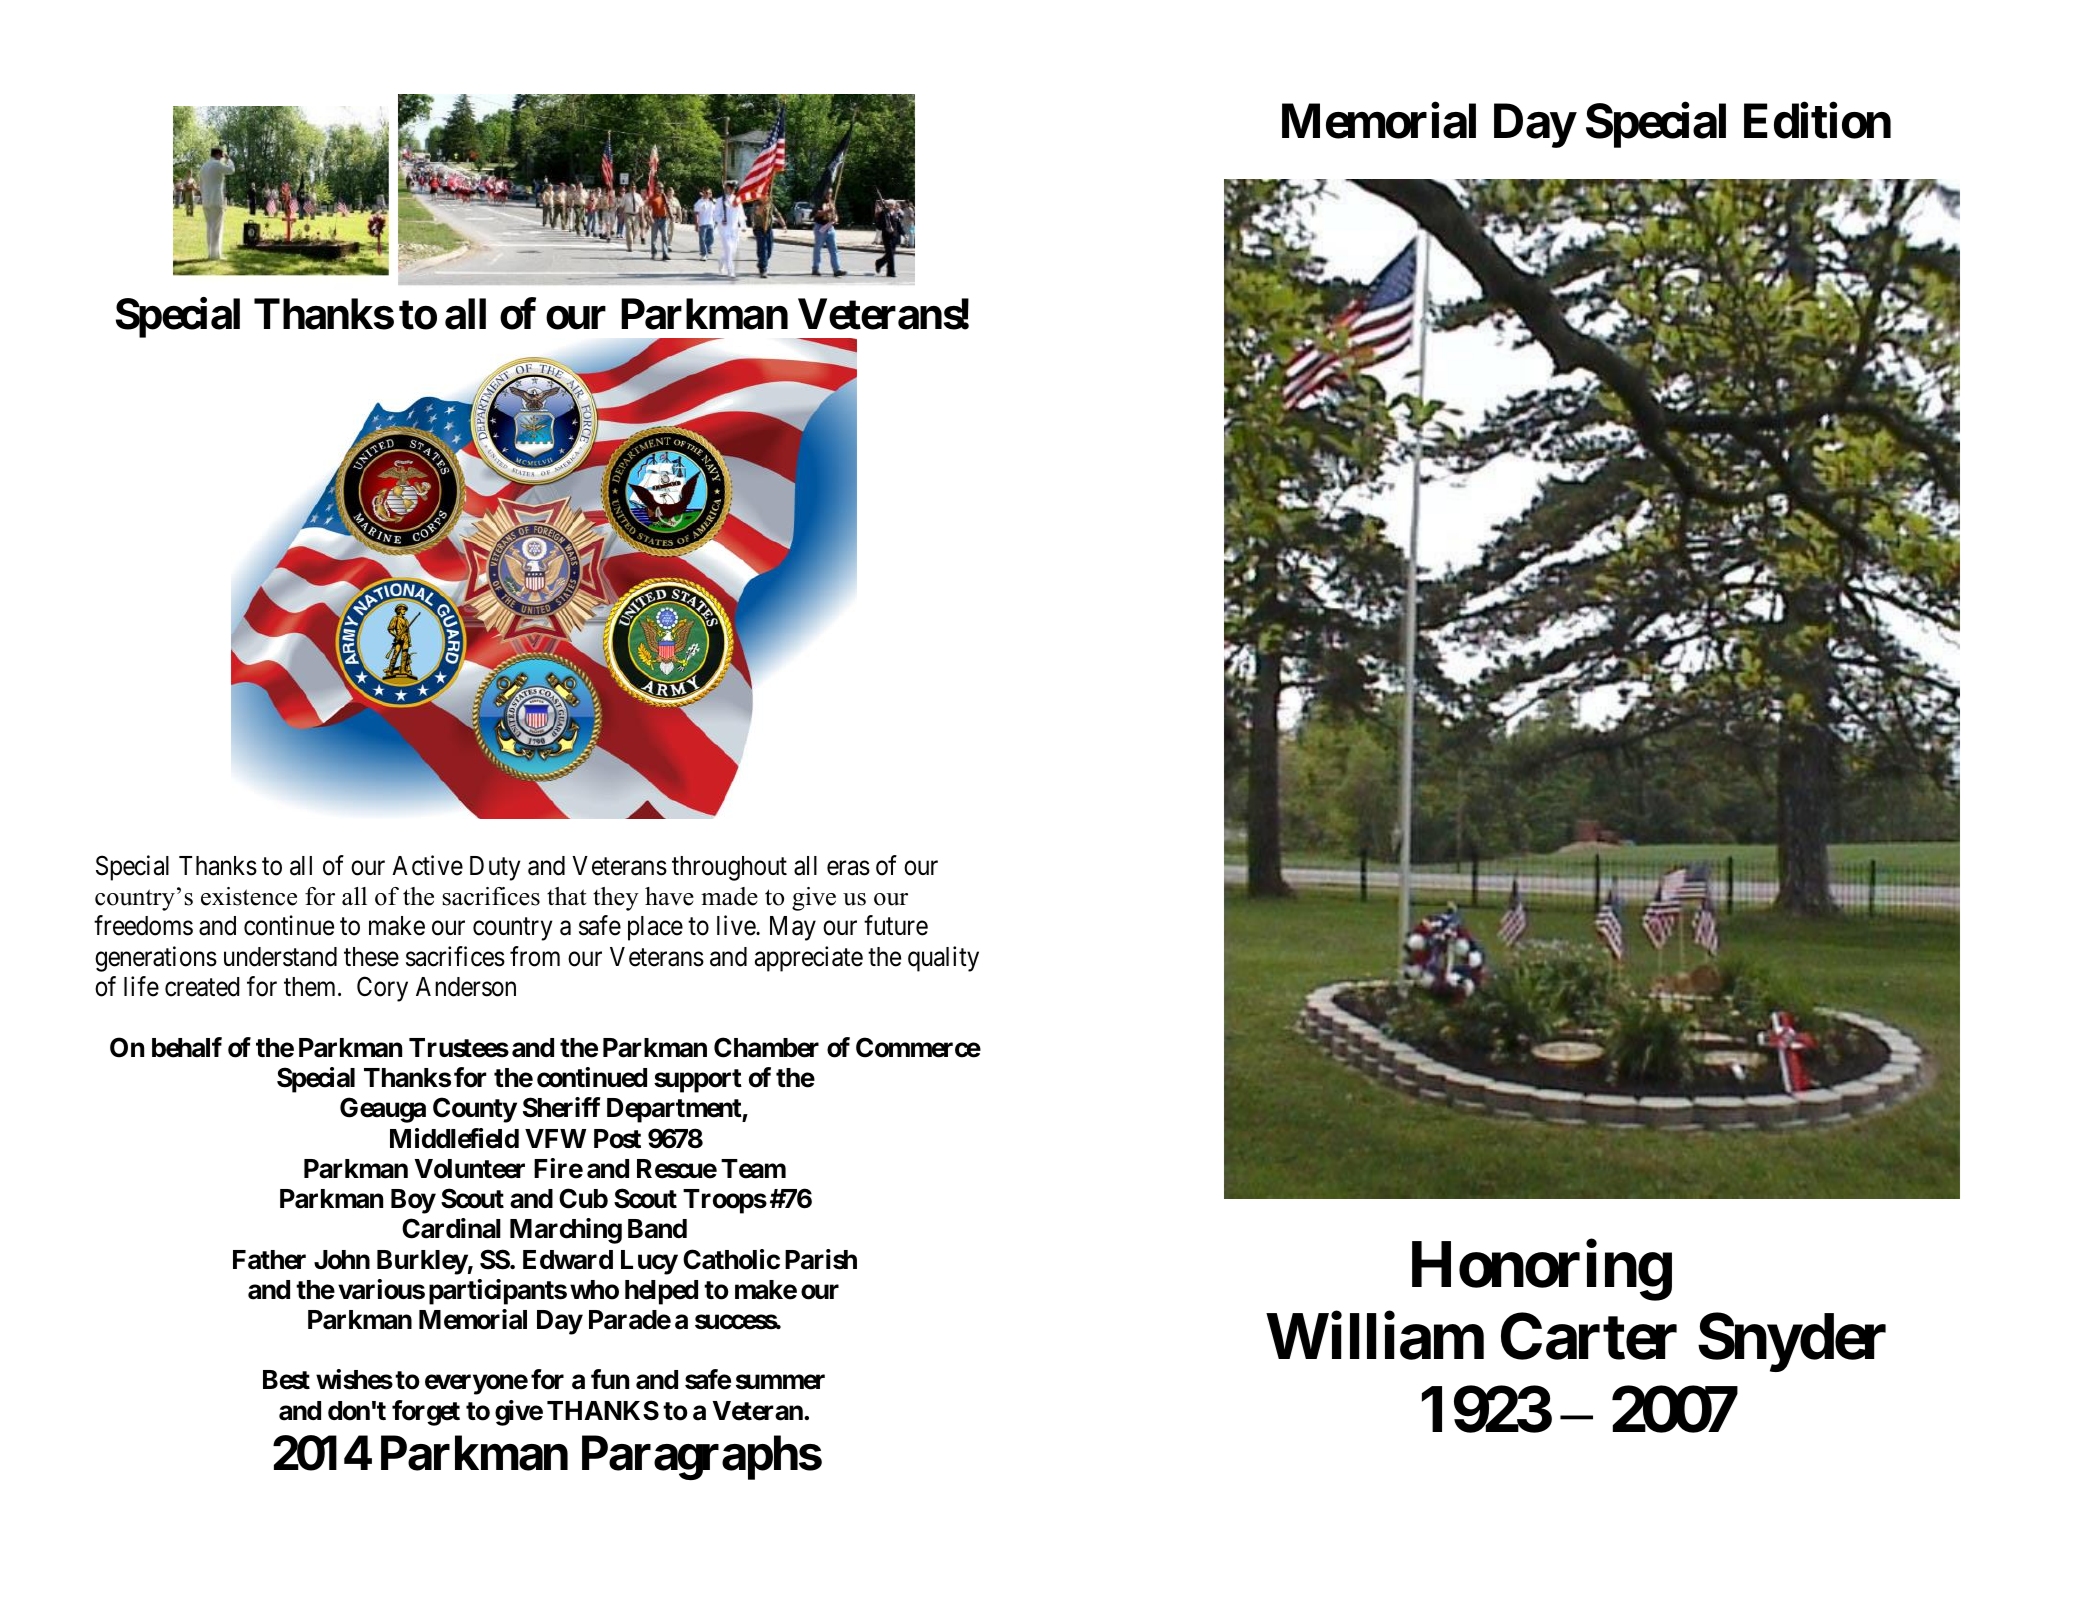 This screenshot has height=1609, width=2082. I want to click on Best, so click(286, 1380).
